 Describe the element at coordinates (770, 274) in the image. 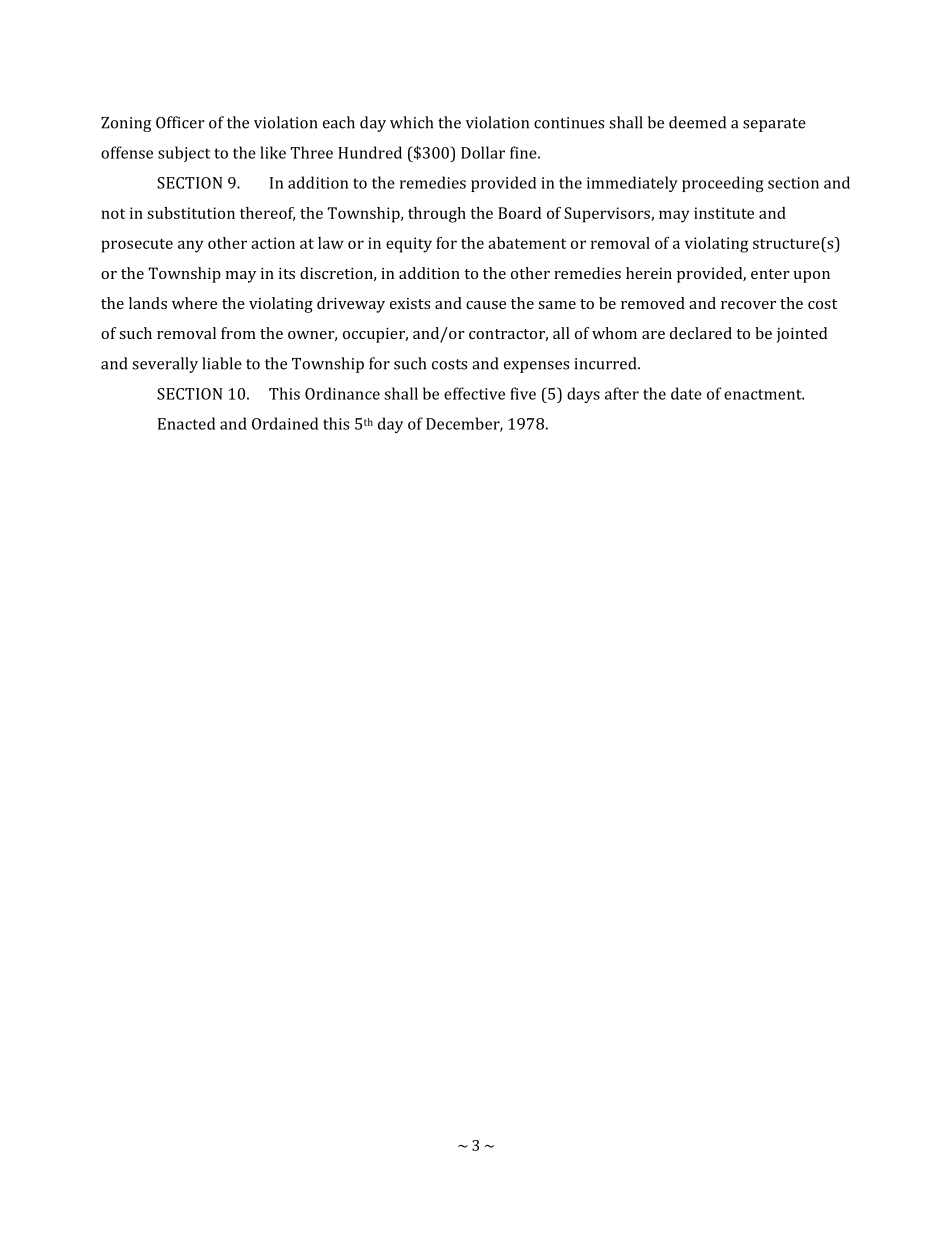

I see `enter` at that location.
